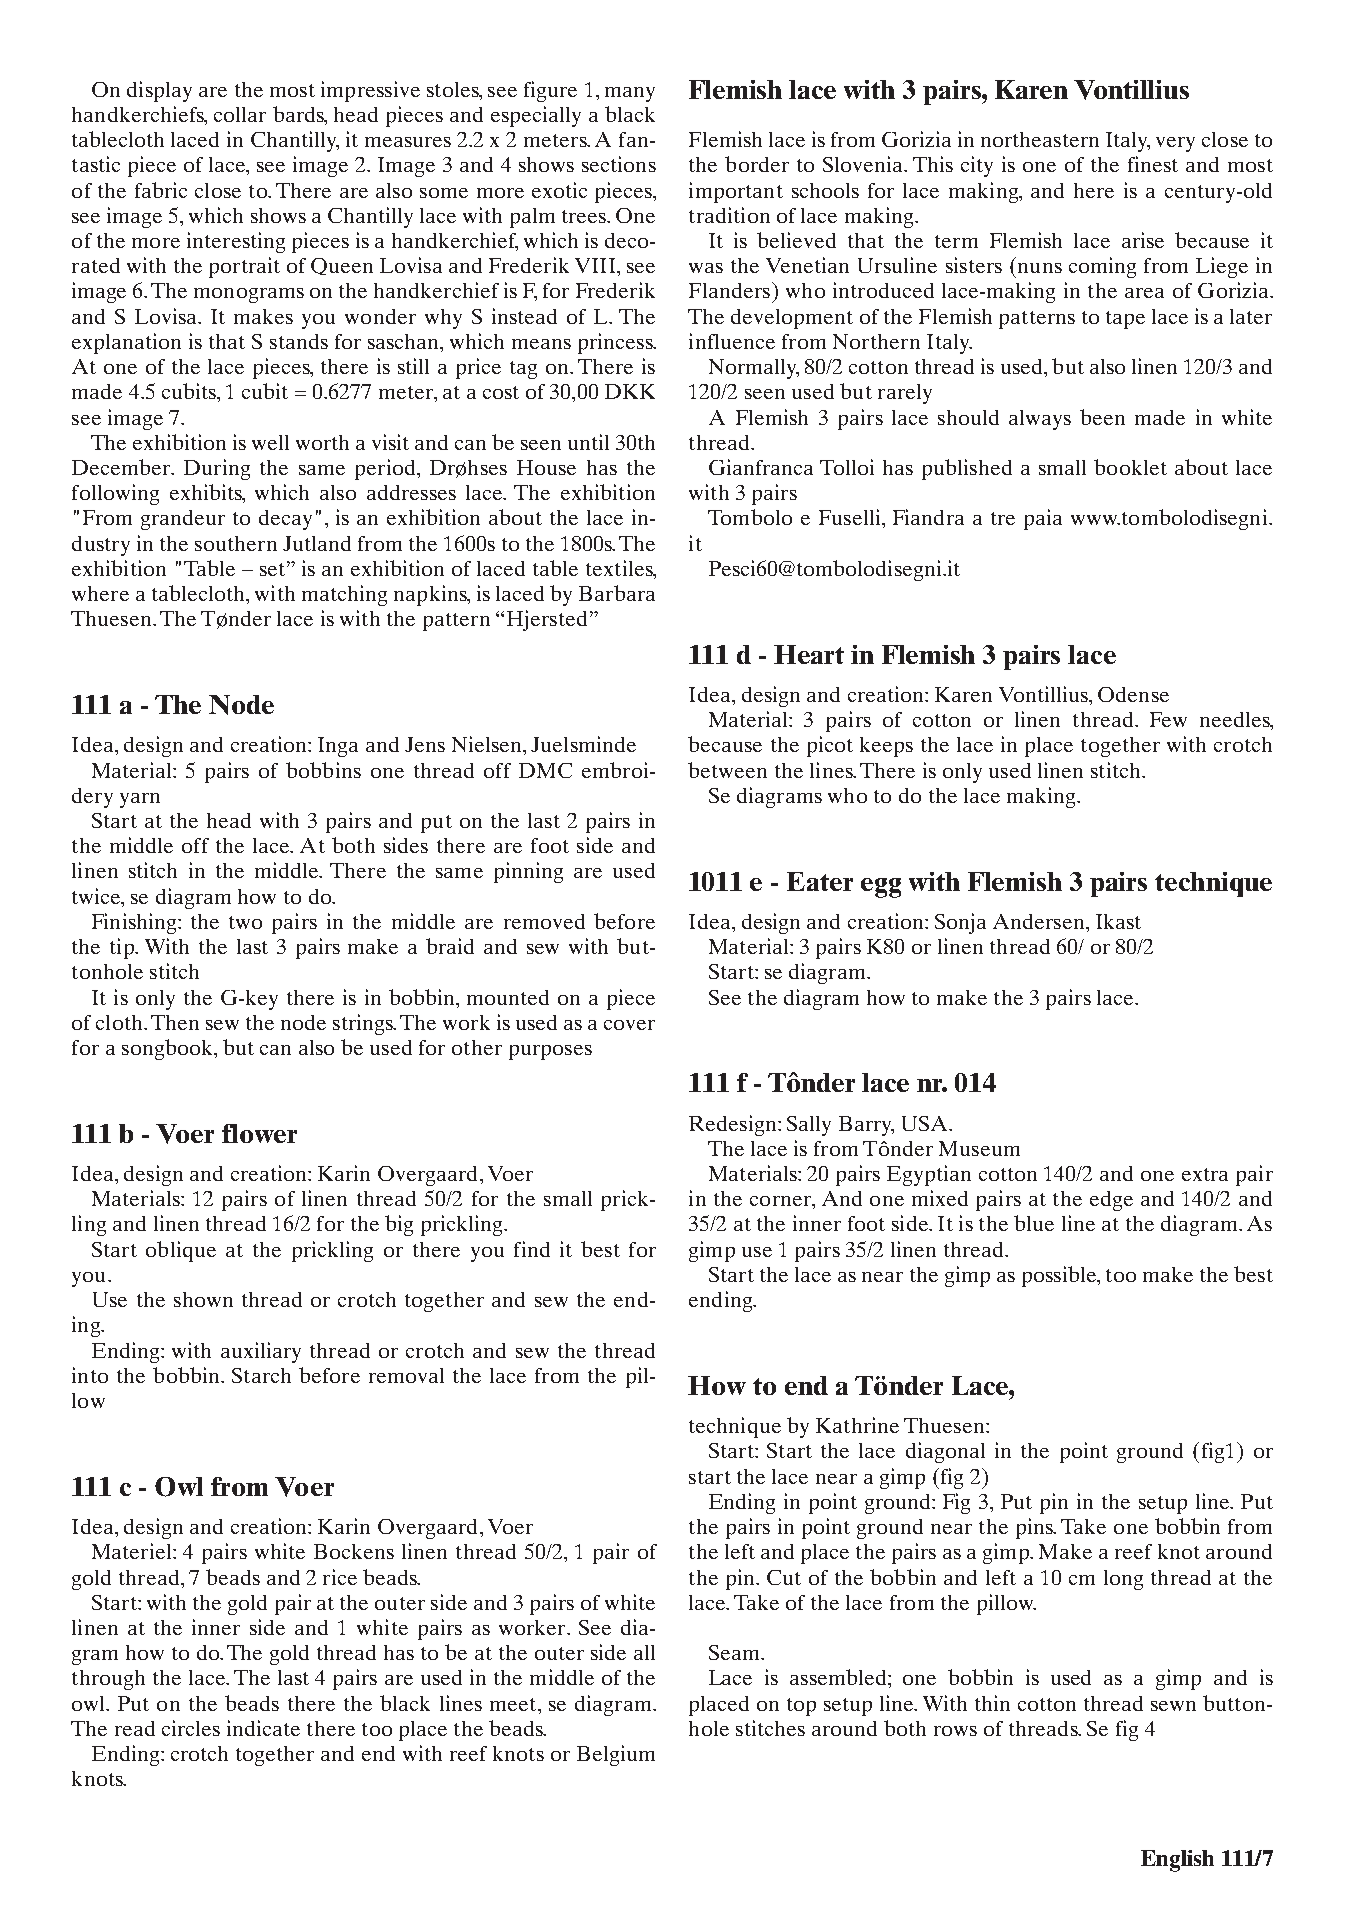  I want to click on cover, so click(629, 1025).
